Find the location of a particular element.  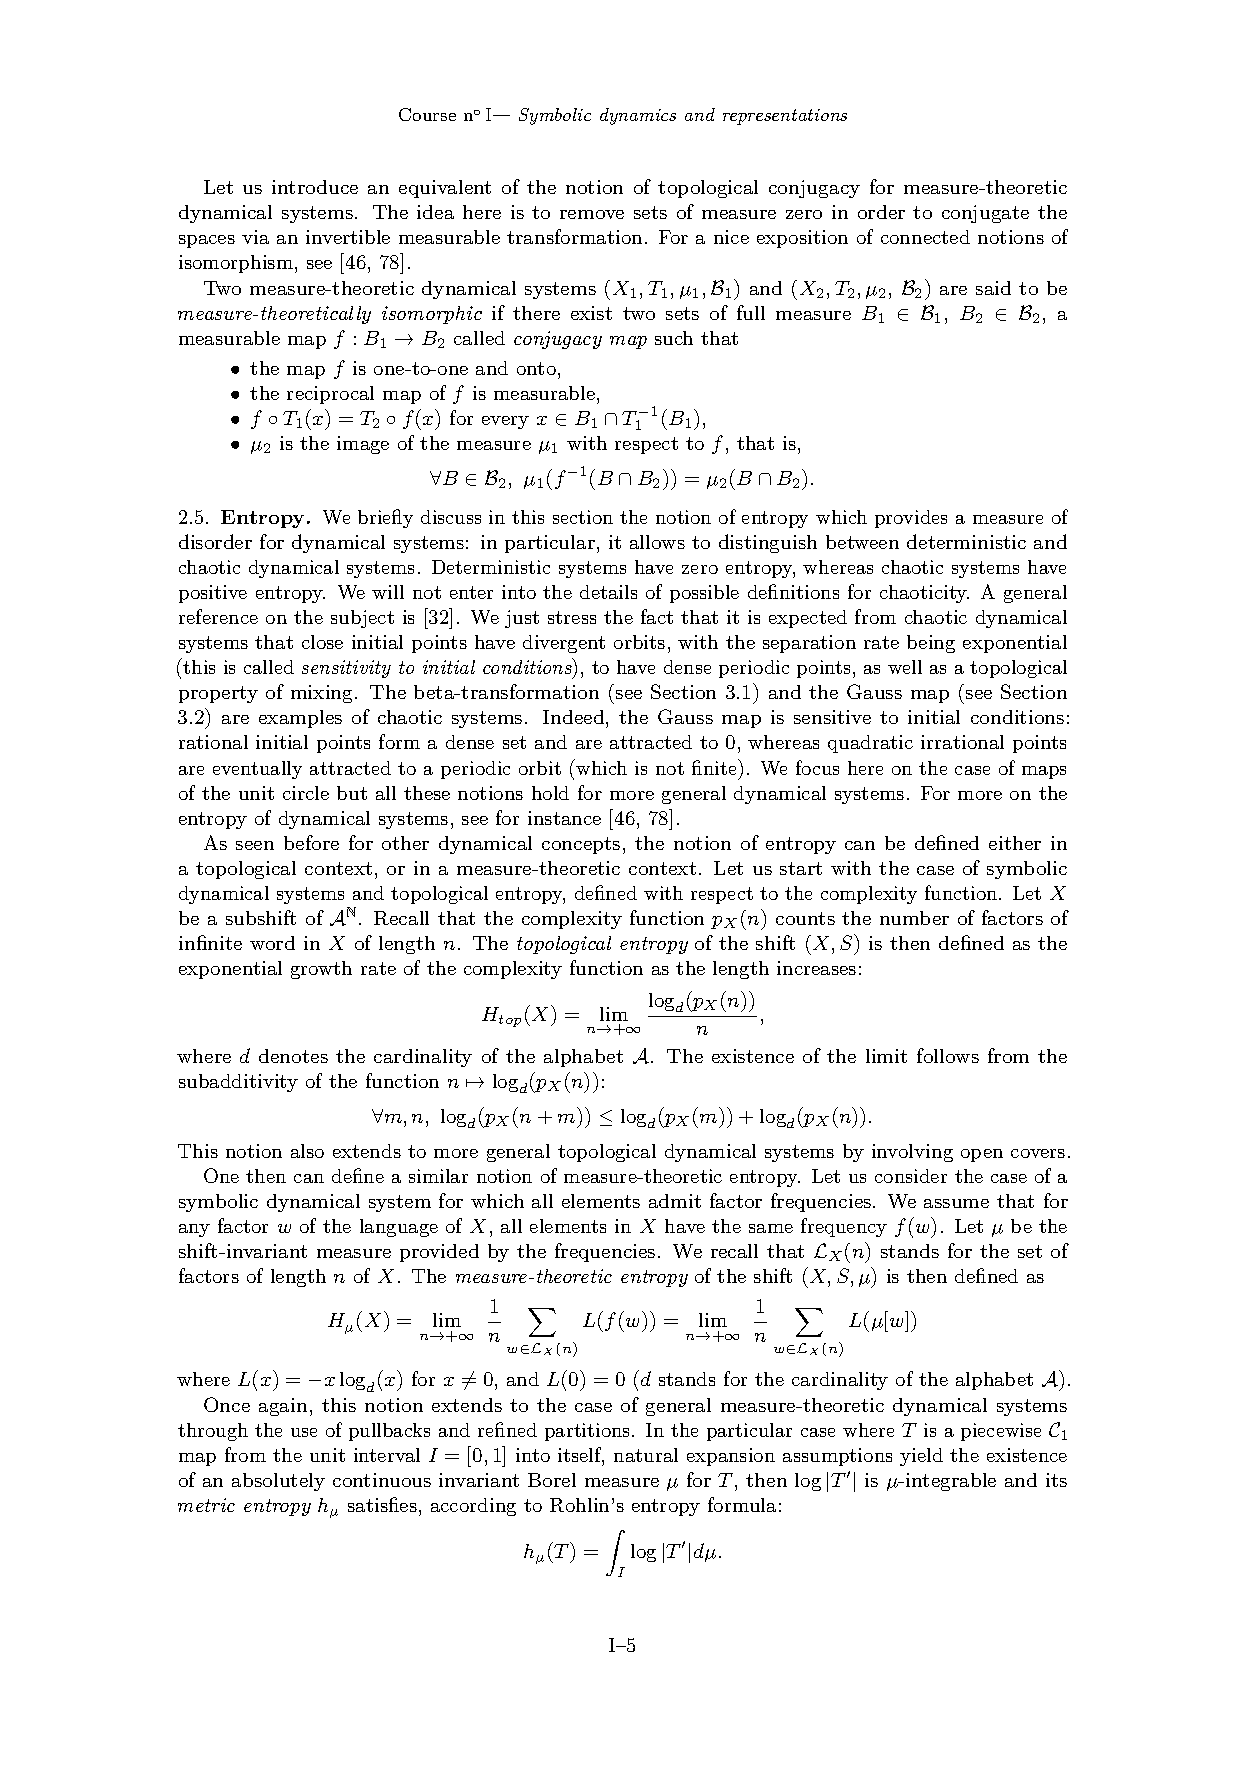

follows is located at coordinates (948, 1055).
